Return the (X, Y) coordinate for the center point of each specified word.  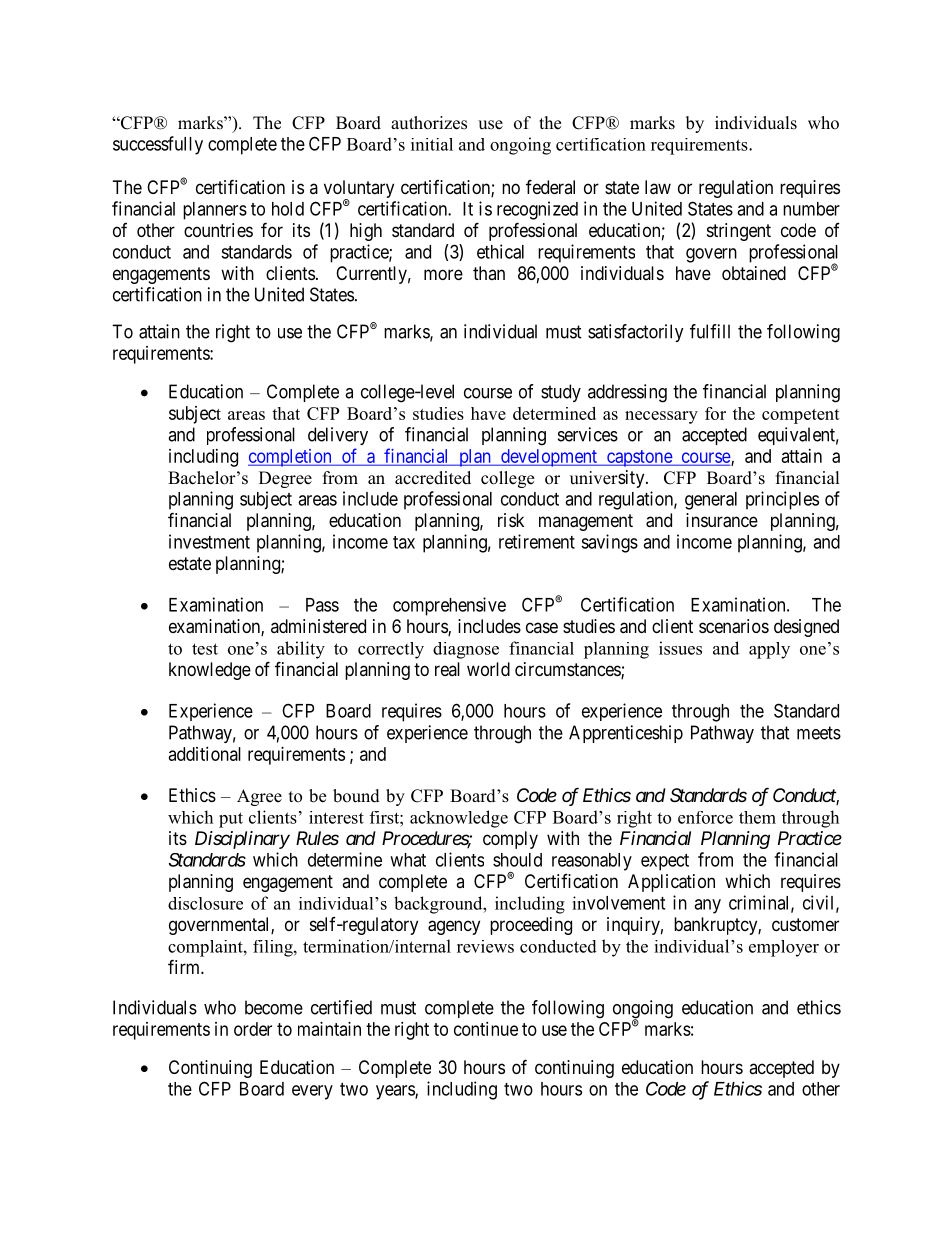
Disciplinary (242, 840)
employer (784, 948)
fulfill (710, 331)
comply (510, 840)
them (757, 817)
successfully (158, 145)
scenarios (734, 626)
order (253, 1029)
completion (291, 458)
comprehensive (449, 606)
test (205, 649)
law (658, 187)
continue (486, 1029)
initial (432, 144)
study (561, 393)
